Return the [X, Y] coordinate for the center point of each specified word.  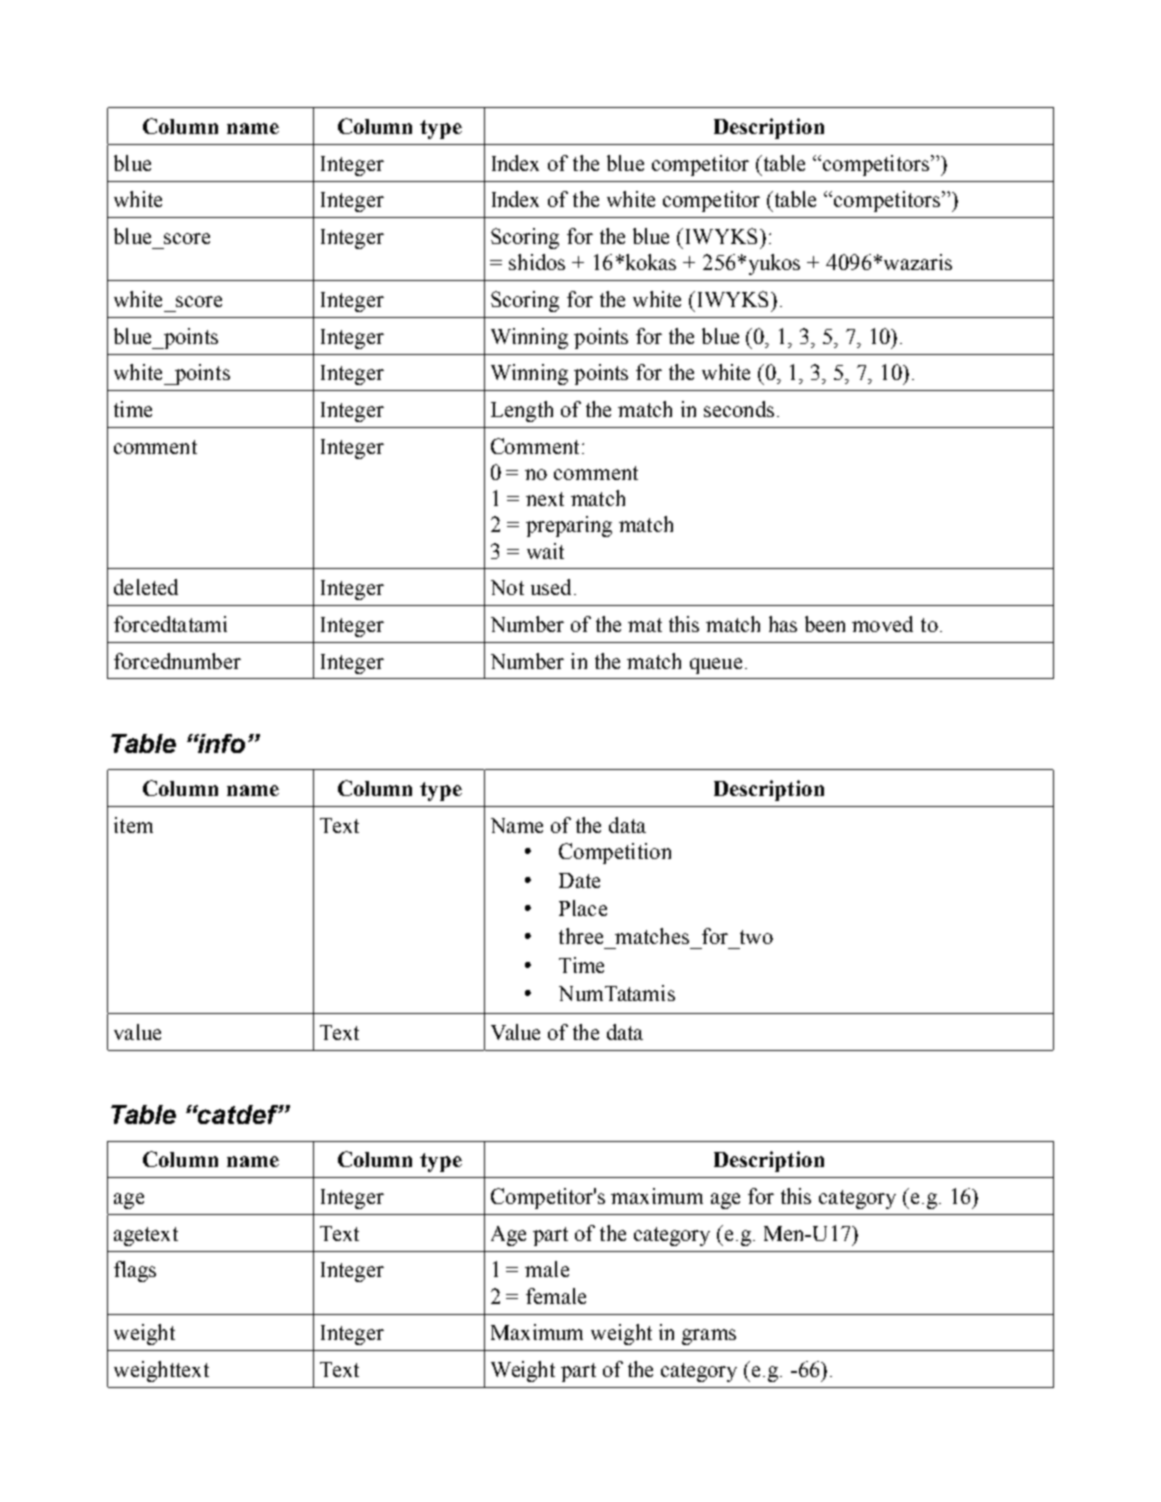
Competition [615, 853]
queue [716, 666]
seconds [739, 409]
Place [583, 908]
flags [135, 1271]
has [783, 624]
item [133, 825]
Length [522, 411]
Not [507, 587]
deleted [146, 587]
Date [579, 880]
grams [709, 1337]
